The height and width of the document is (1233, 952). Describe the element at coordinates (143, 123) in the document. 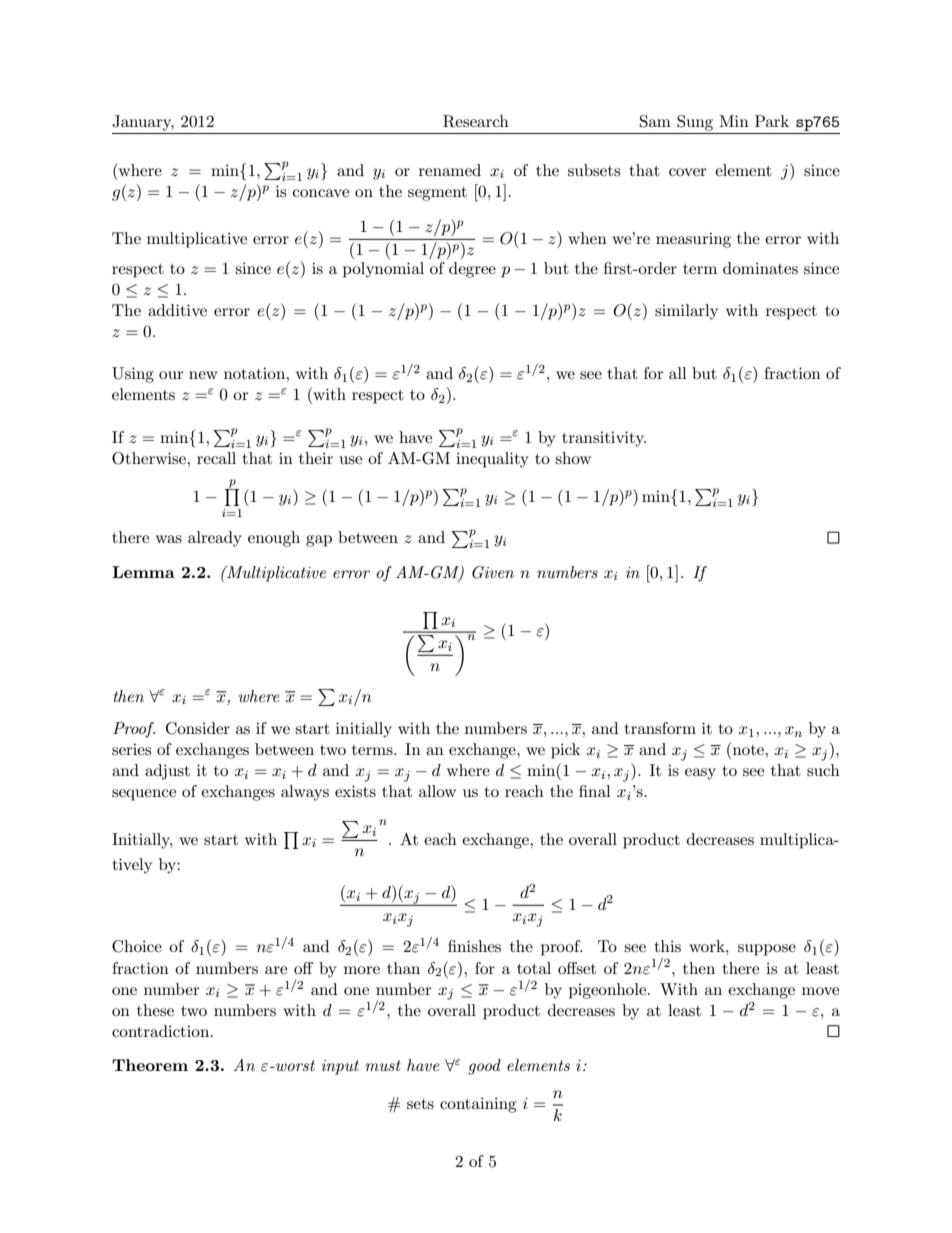

I see `January` at that location.
